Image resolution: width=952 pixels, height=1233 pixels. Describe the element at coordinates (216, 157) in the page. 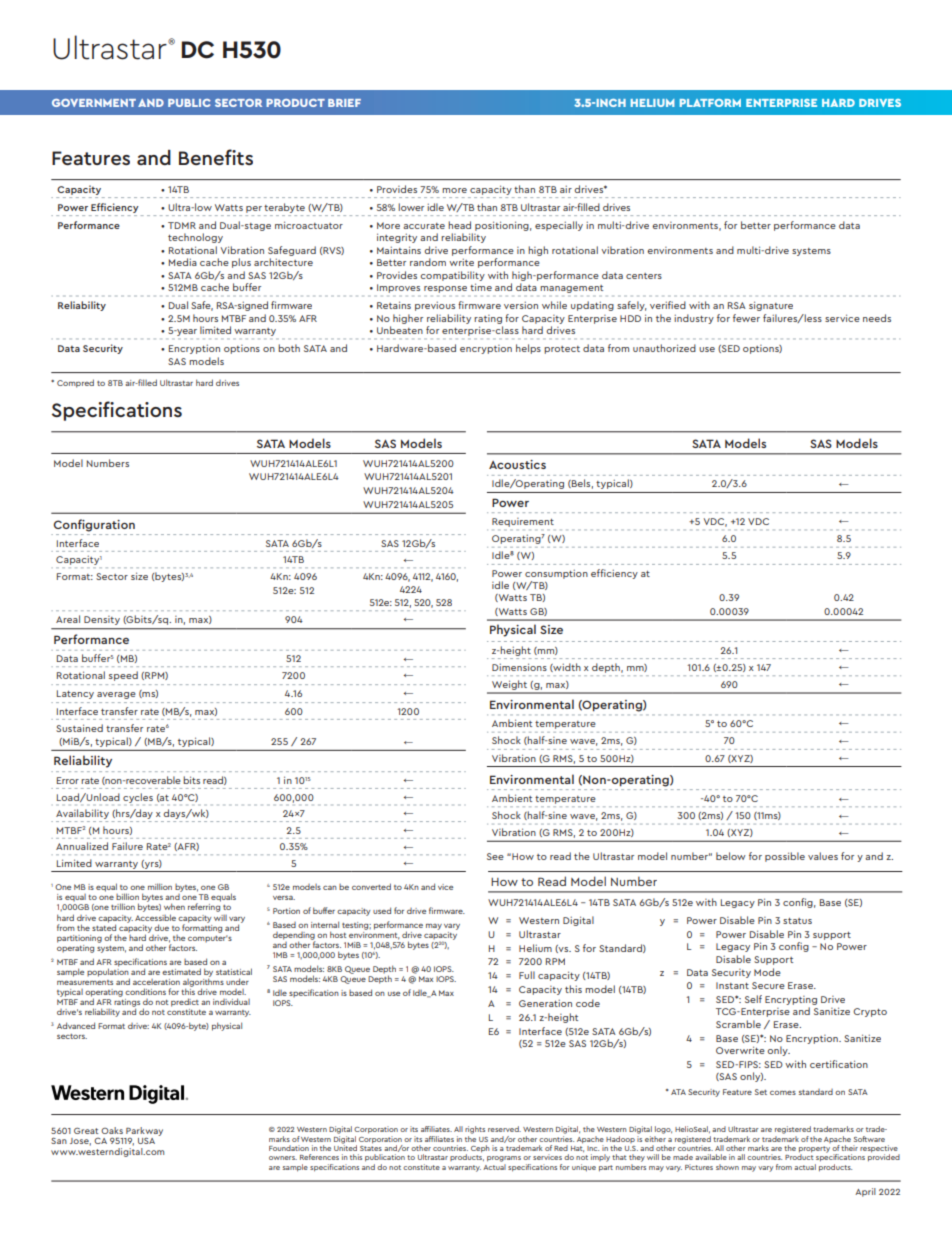

I see `Benefits` at that location.
